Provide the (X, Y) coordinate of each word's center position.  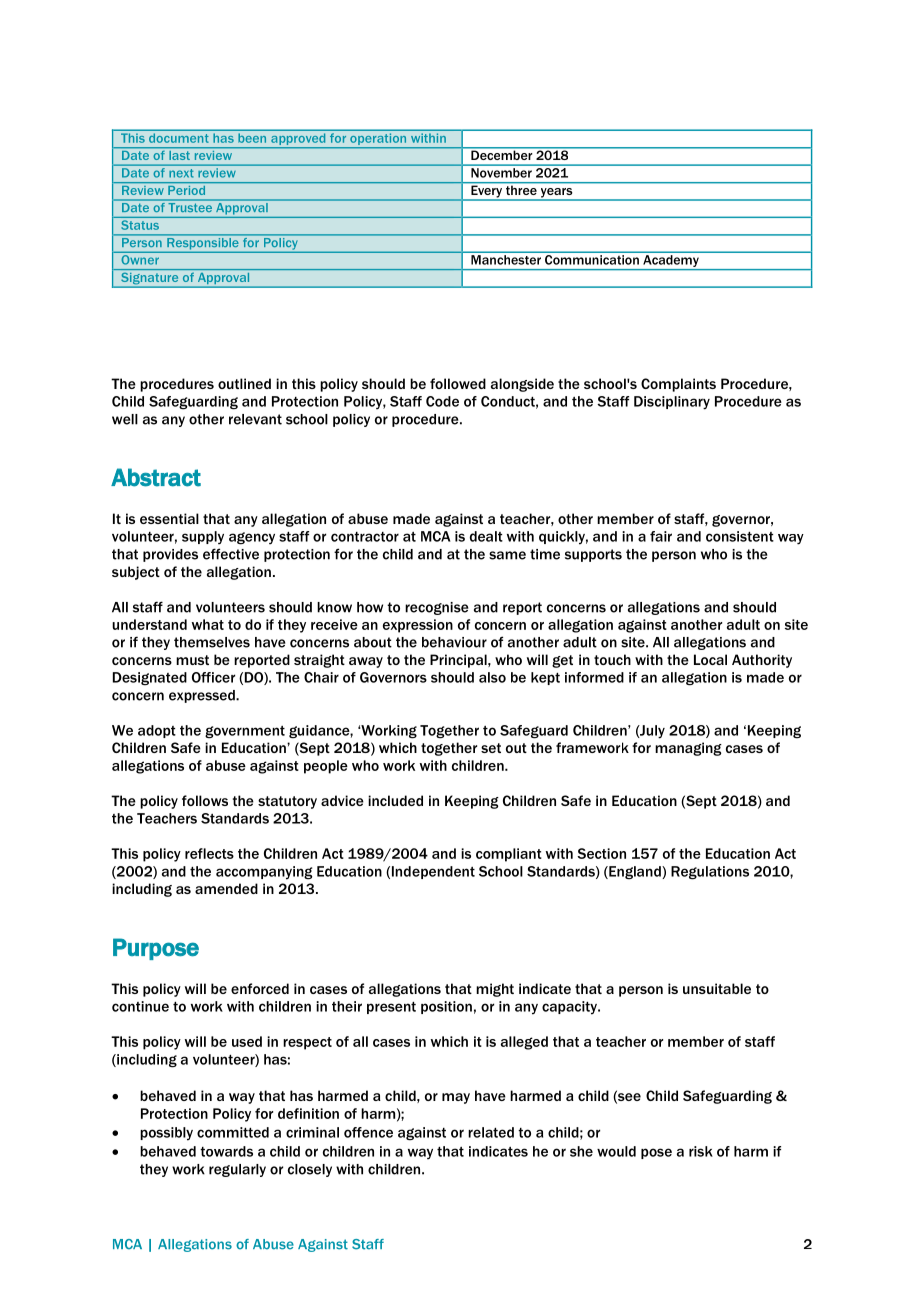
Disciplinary (672, 403)
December (501, 155)
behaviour (454, 642)
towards (226, 1151)
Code (442, 401)
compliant (509, 855)
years (556, 194)
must (192, 660)
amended (226, 888)
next (181, 173)
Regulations (710, 873)
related (491, 1132)
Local (710, 659)
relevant (255, 419)
